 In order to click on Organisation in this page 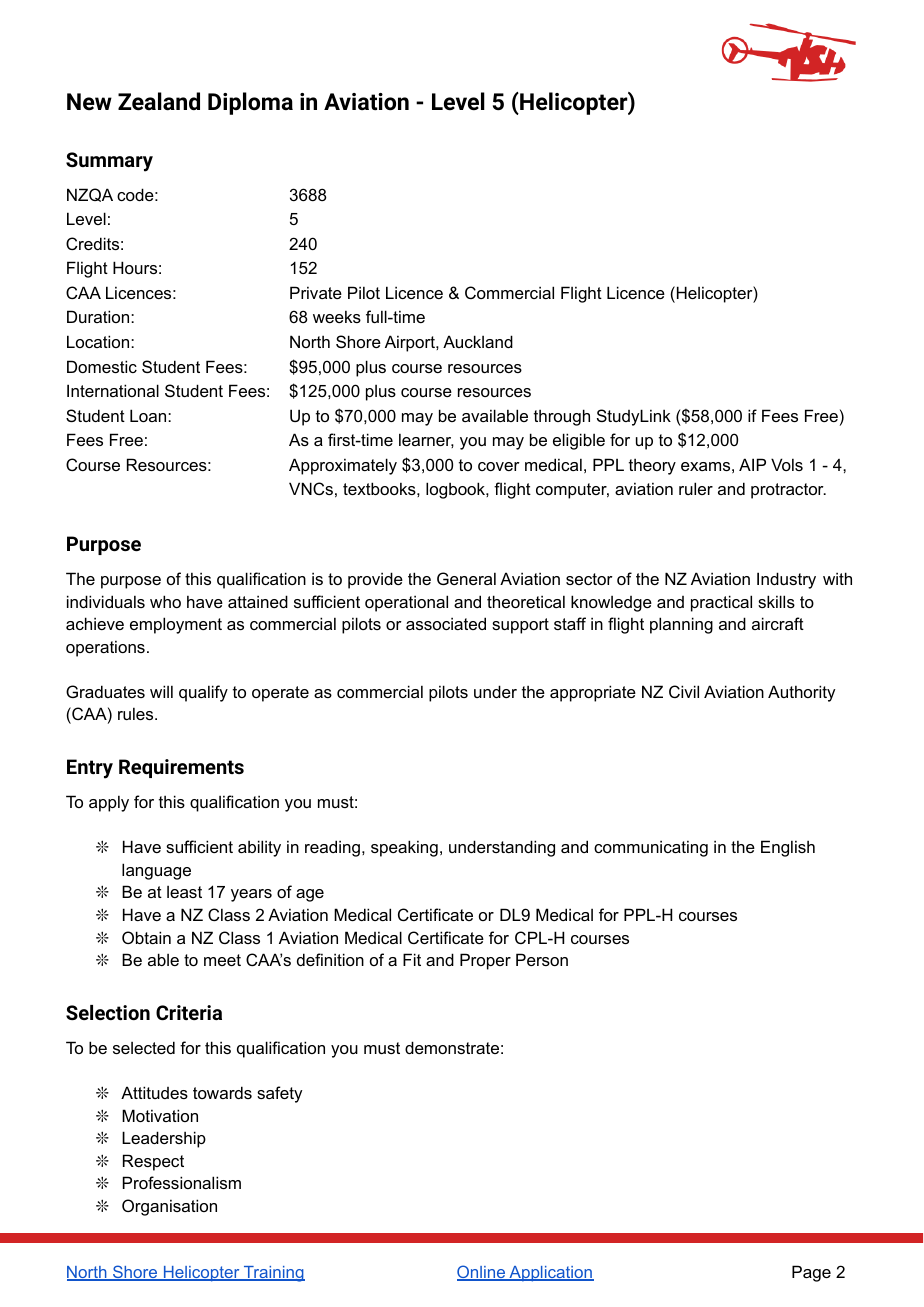, I will do `click(169, 1207)`.
